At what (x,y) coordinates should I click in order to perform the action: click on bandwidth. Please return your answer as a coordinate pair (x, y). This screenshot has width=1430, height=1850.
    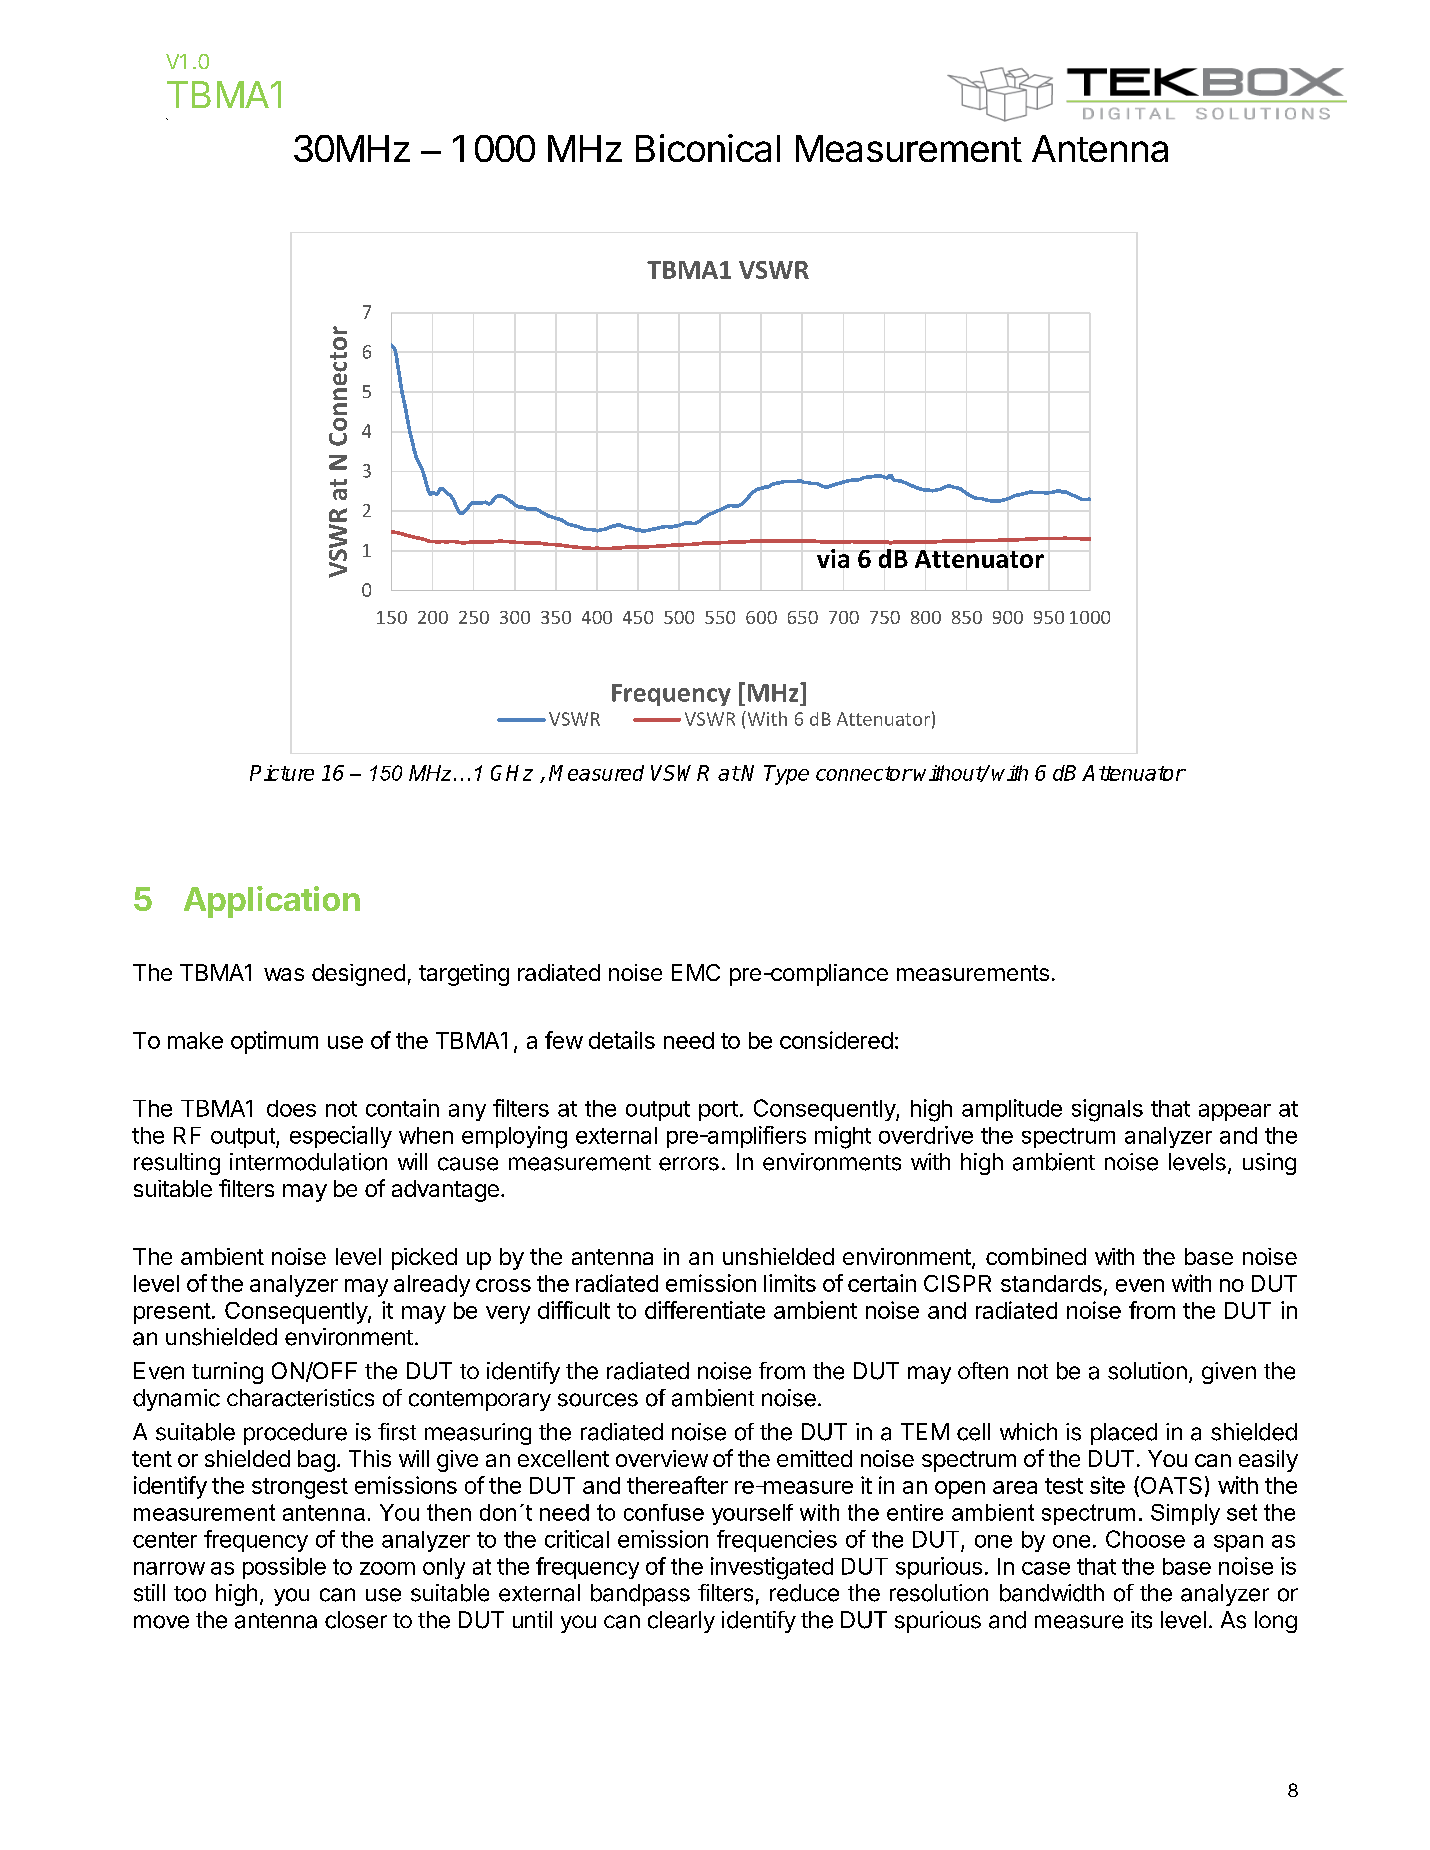
    Looking at the image, I should click on (1052, 1593).
